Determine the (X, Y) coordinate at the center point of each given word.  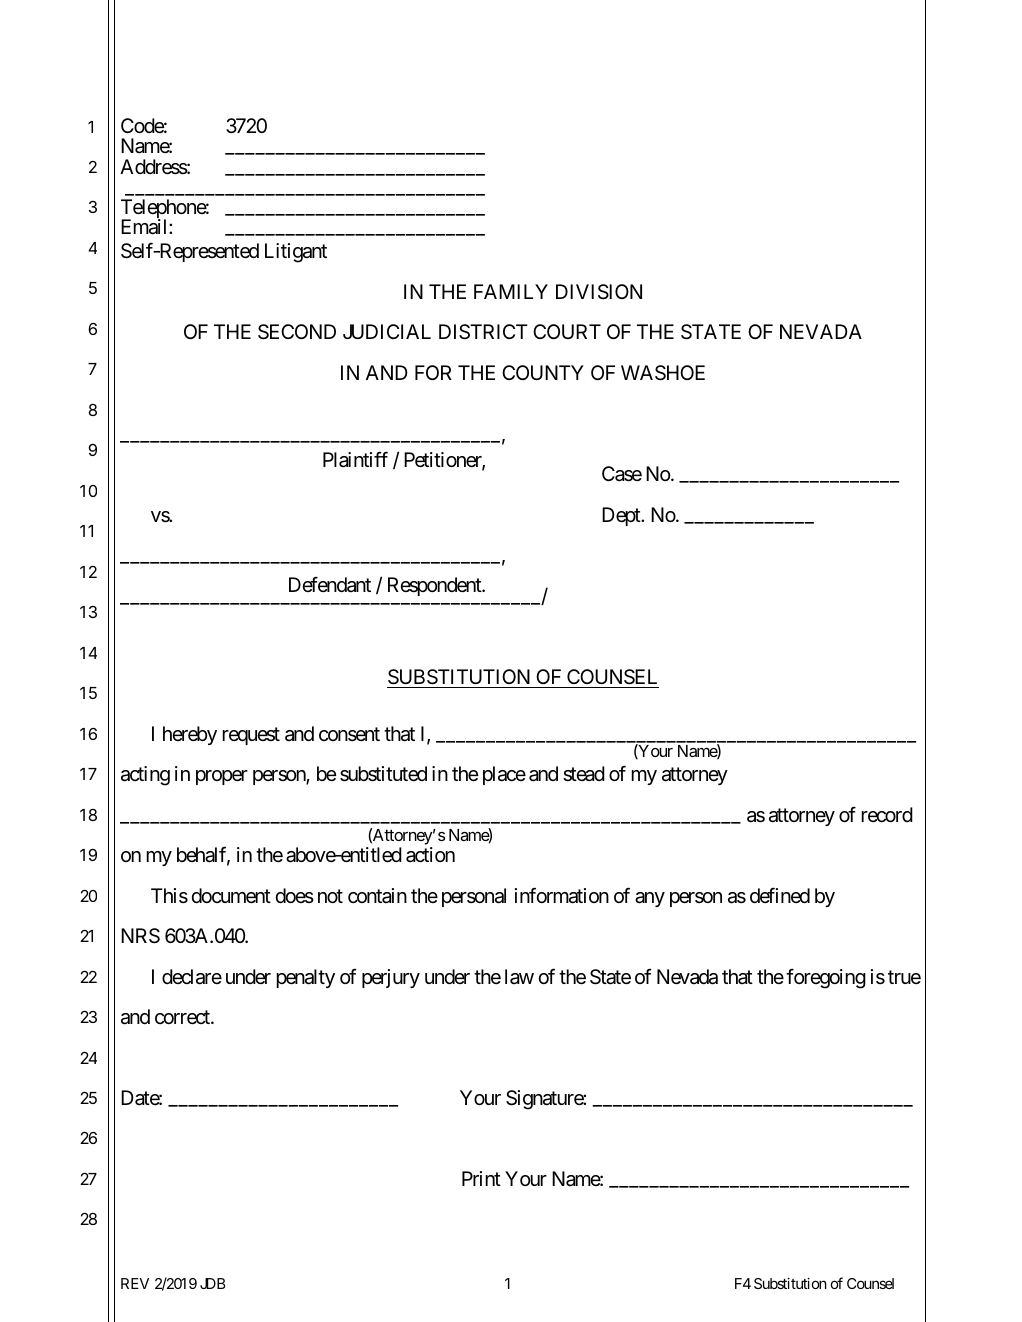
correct (183, 1018)
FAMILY (511, 291)
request (251, 736)
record (887, 814)
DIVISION (599, 292)
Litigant (296, 253)
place (504, 775)
